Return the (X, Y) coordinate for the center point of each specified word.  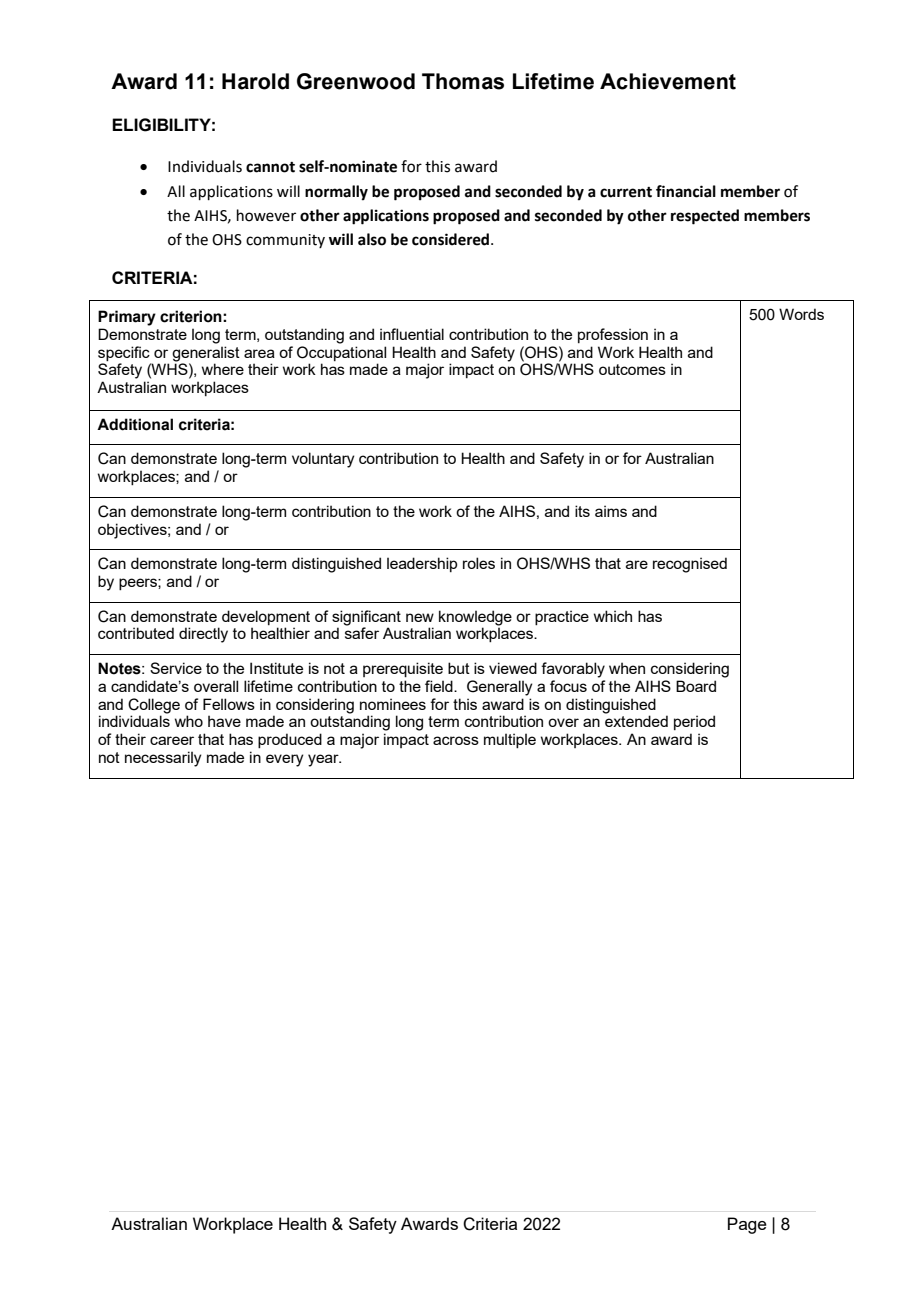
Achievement (668, 81)
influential (412, 334)
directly (203, 635)
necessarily (163, 759)
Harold (255, 81)
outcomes (632, 369)
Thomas (463, 81)
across (456, 740)
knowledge (475, 618)
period (694, 722)
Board (696, 686)
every (285, 760)
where (223, 369)
